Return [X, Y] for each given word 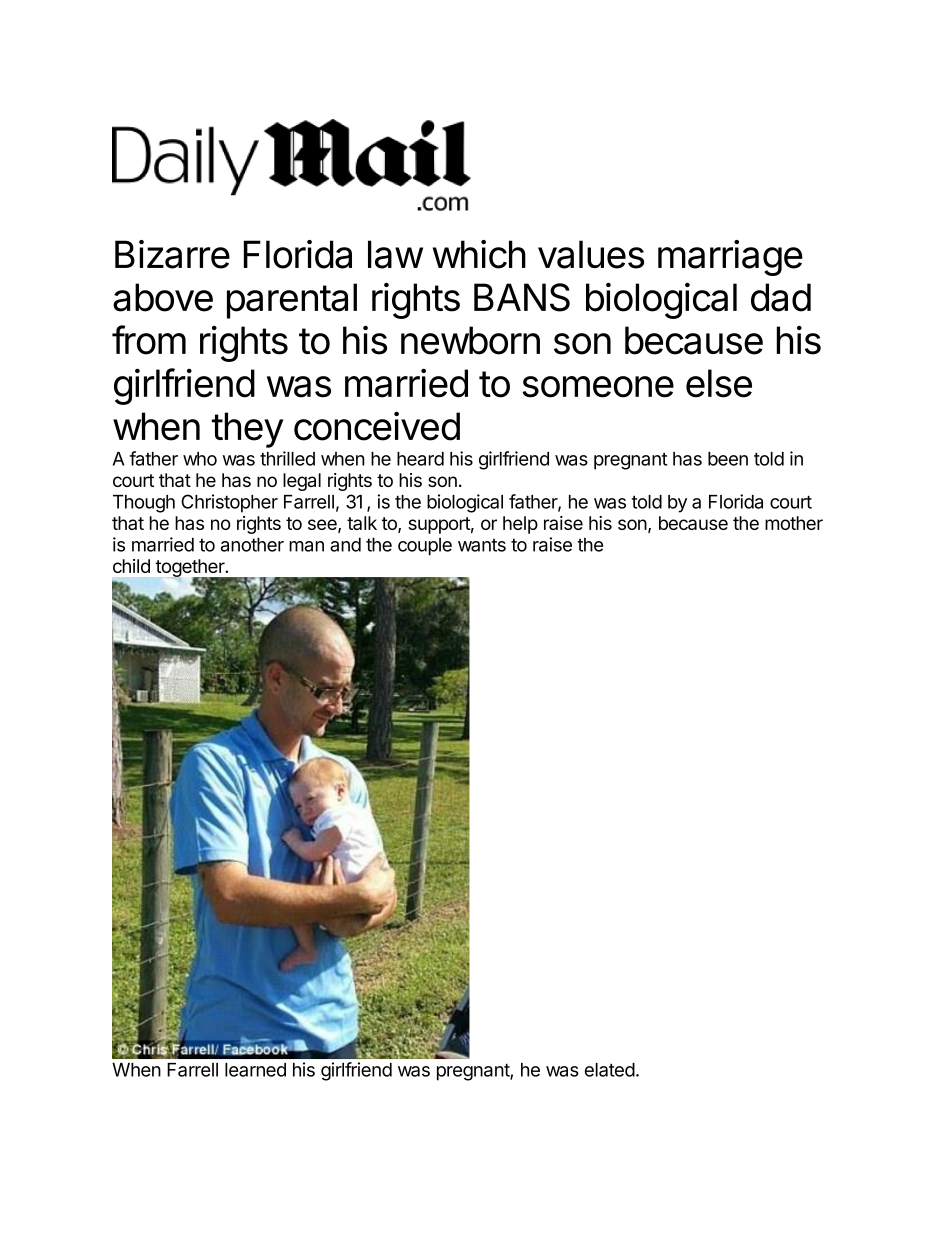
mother [794, 523]
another [252, 544]
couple [425, 546]
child [131, 566]
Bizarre [172, 254]
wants [482, 545]
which [479, 254]
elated [610, 1070]
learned [255, 1070]
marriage [730, 258]
